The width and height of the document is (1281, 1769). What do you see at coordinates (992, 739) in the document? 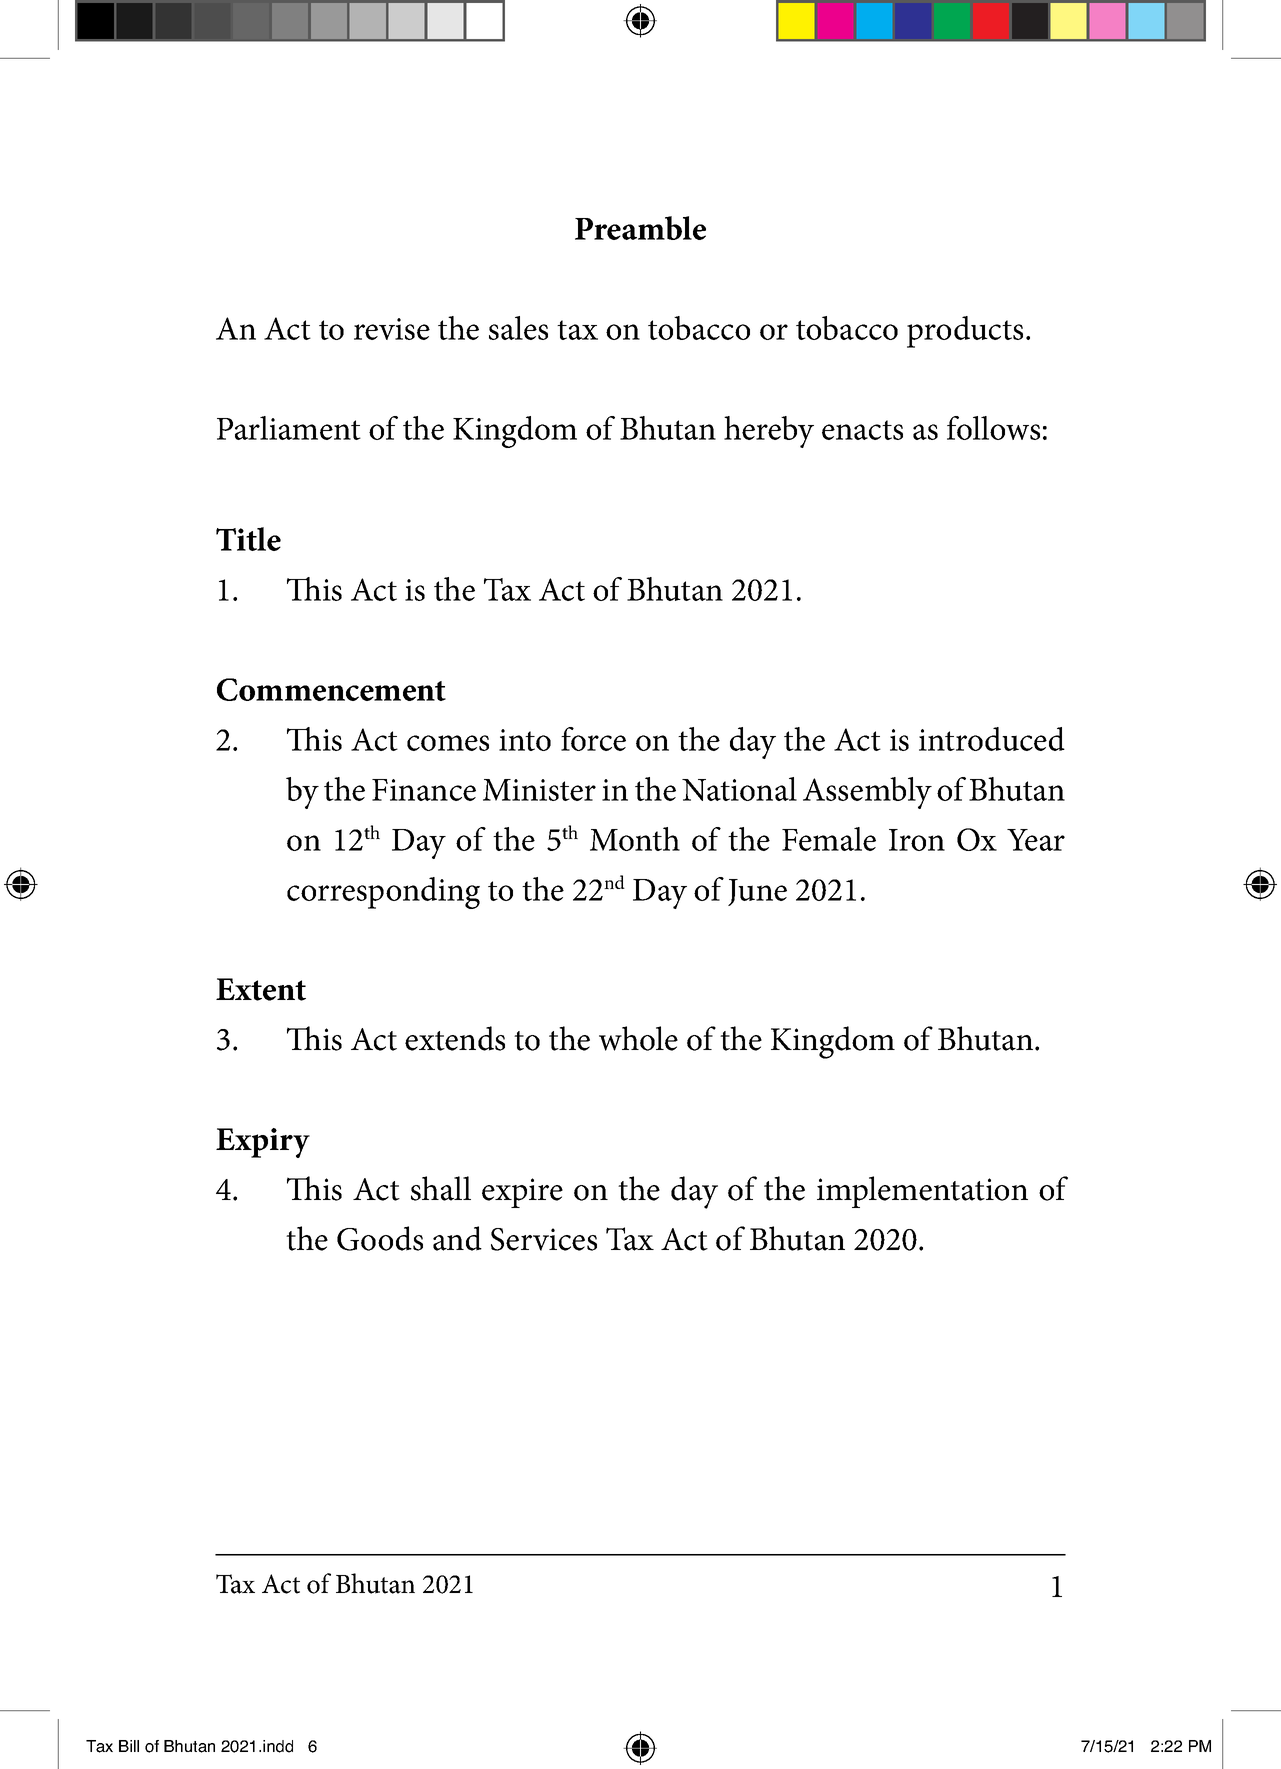
I see `introduced` at bounding box center [992, 739].
